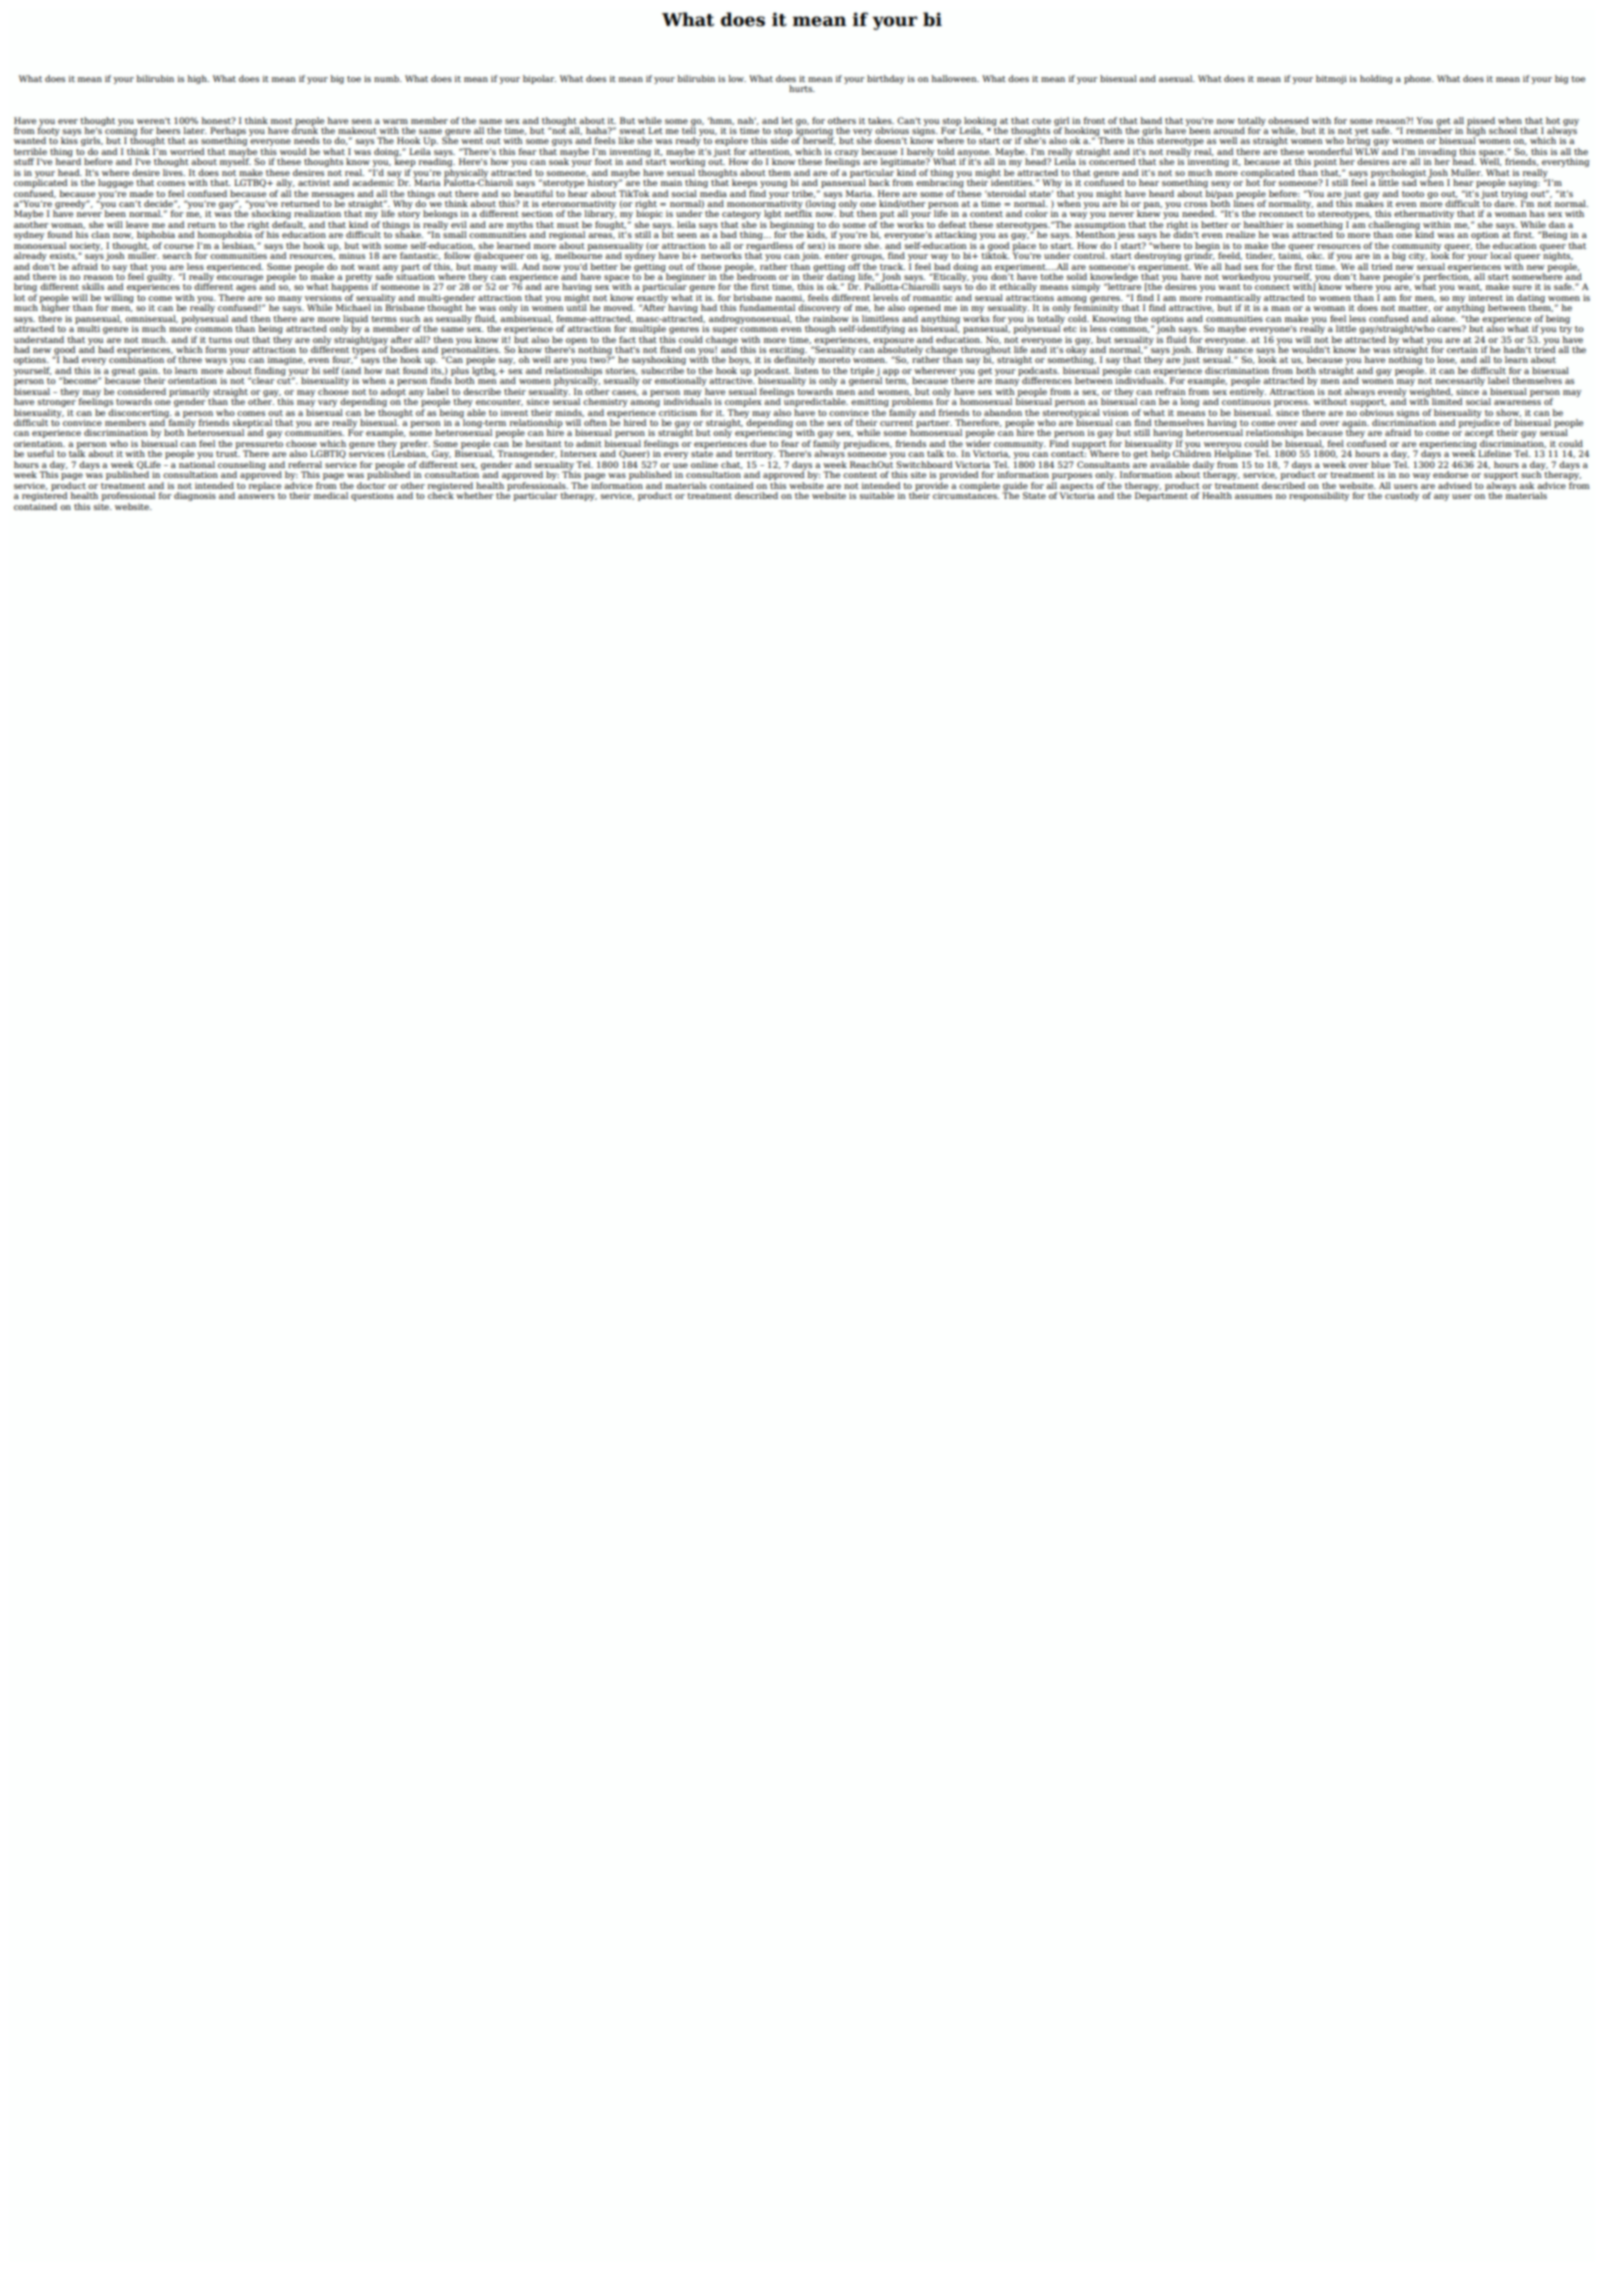  I want to click on content, so click(860, 475).
